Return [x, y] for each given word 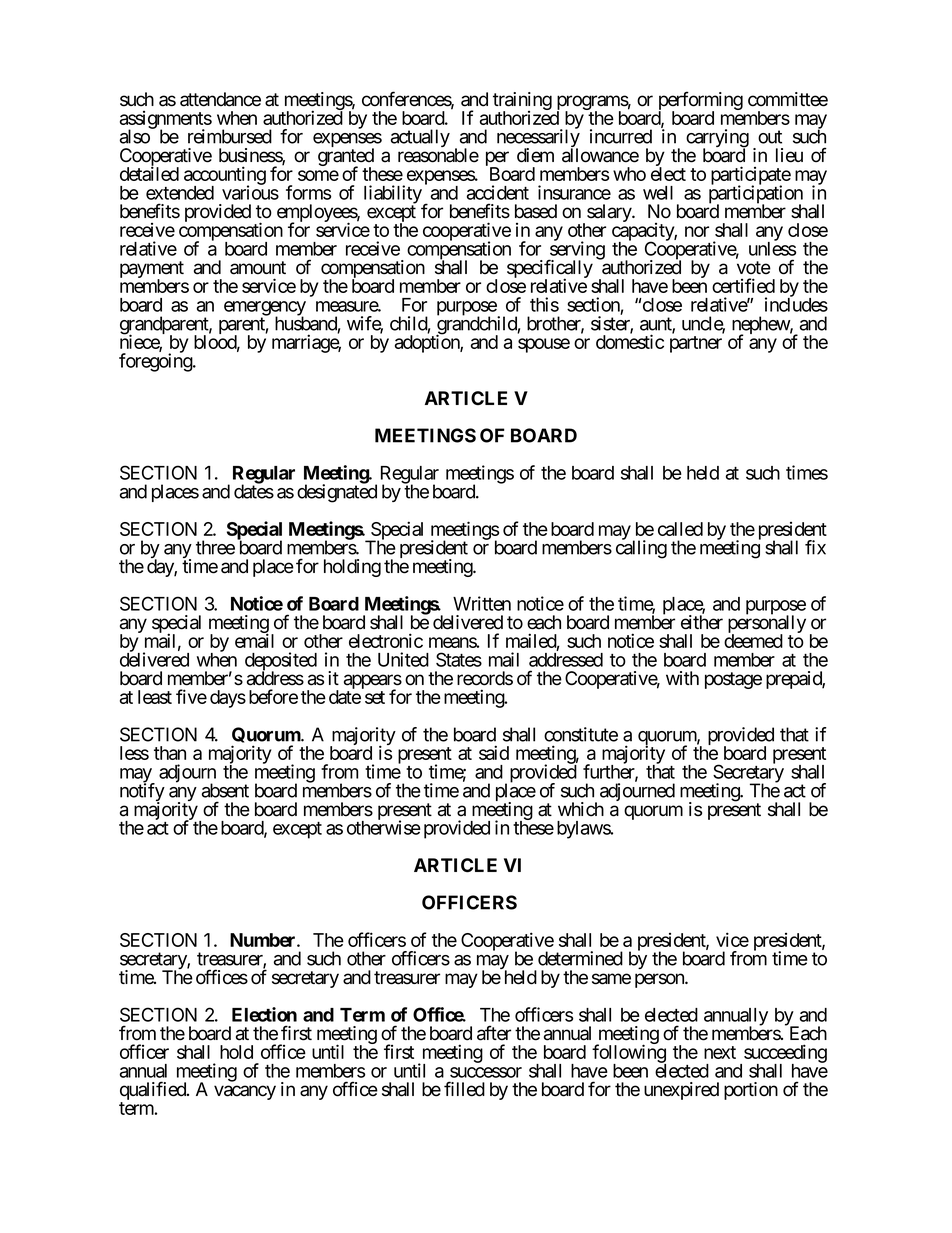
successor [486, 1072]
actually [420, 138]
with [682, 678]
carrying [717, 139]
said [494, 752]
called [680, 529]
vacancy [245, 1092]
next [720, 1052]
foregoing [156, 362]
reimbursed [230, 136]
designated [337, 493]
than [170, 753]
